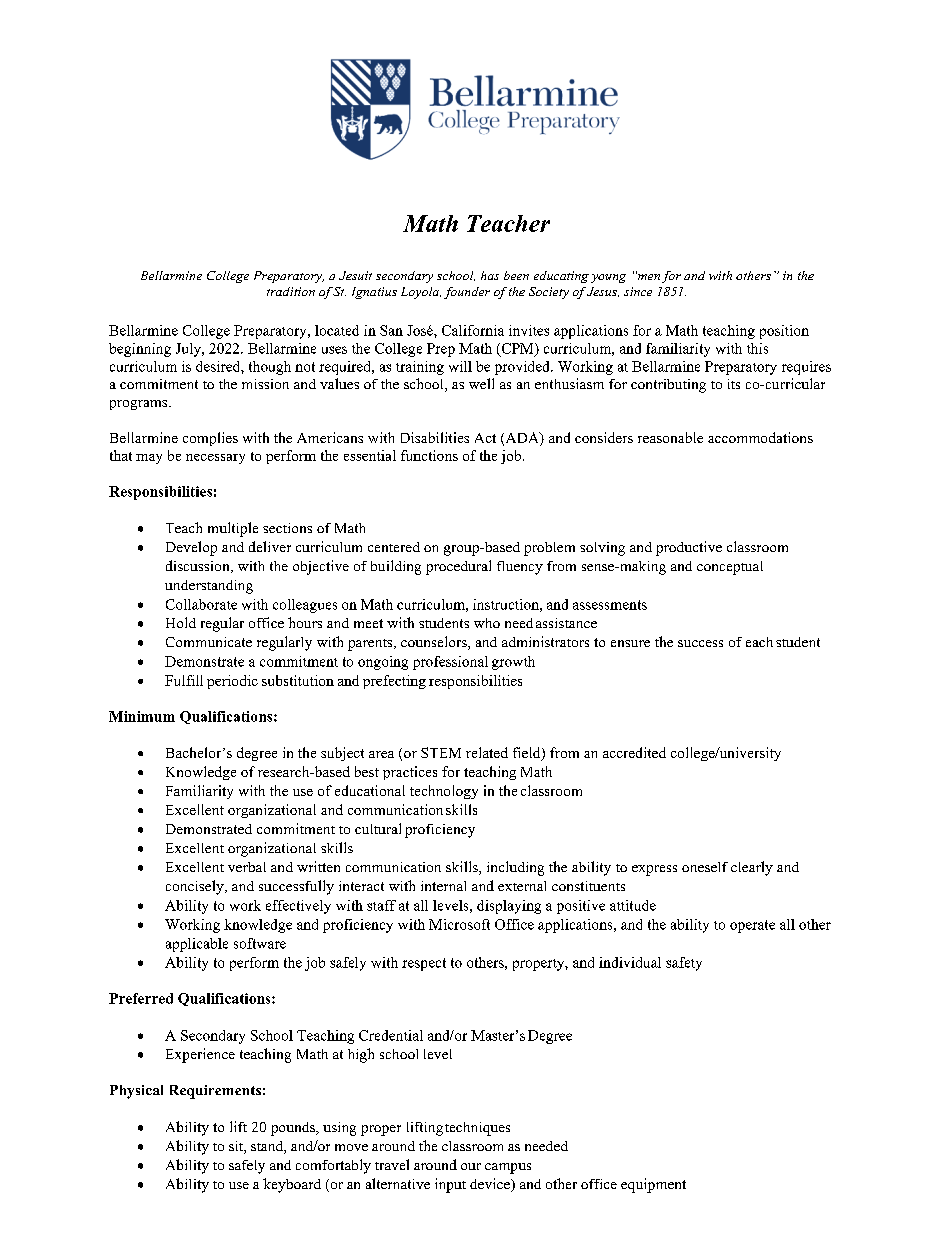 The image size is (952, 1233). What do you see at coordinates (784, 332) in the screenshot?
I see `position` at bounding box center [784, 332].
